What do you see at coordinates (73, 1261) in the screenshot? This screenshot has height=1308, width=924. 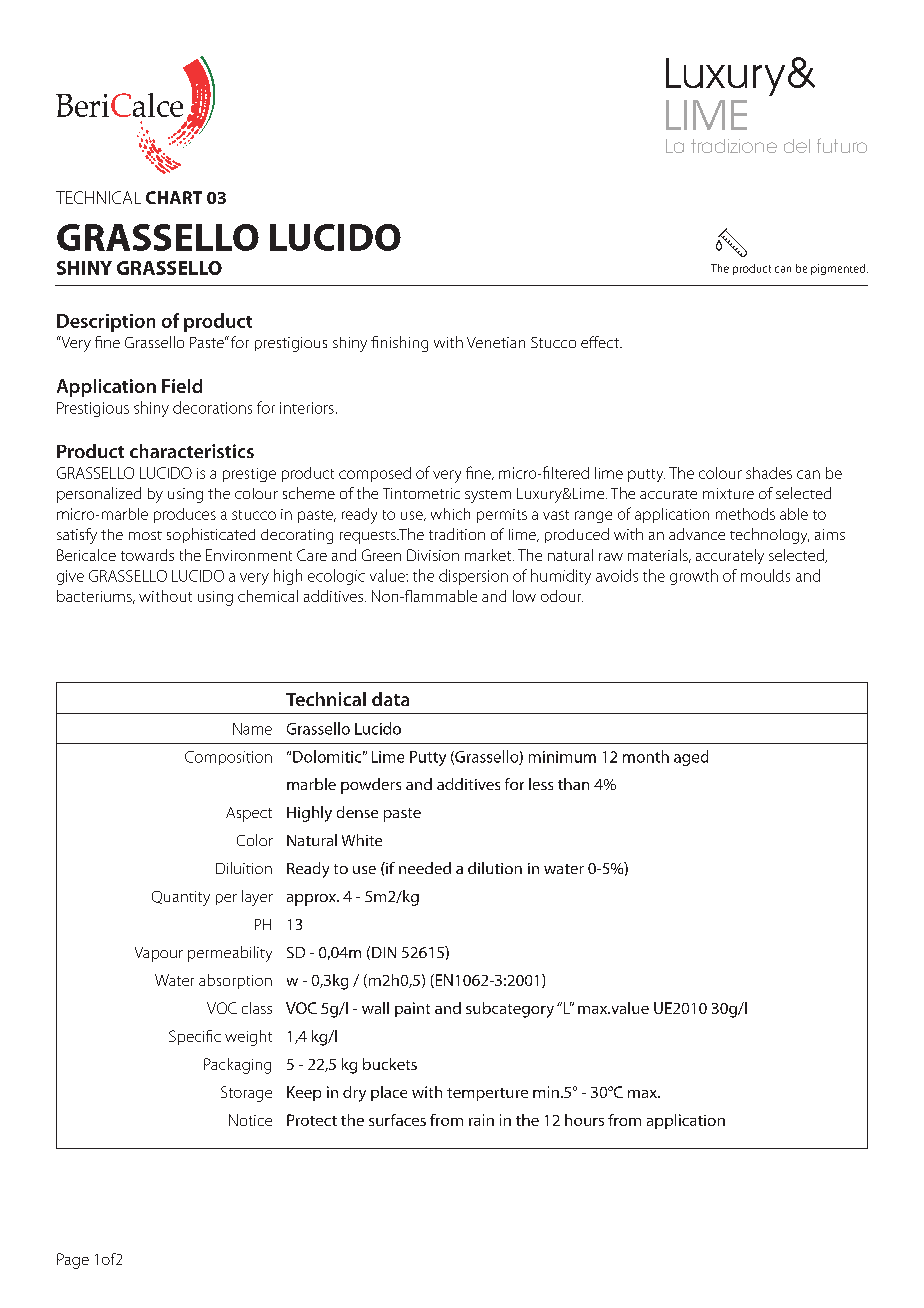 I see `Page` at bounding box center [73, 1261].
